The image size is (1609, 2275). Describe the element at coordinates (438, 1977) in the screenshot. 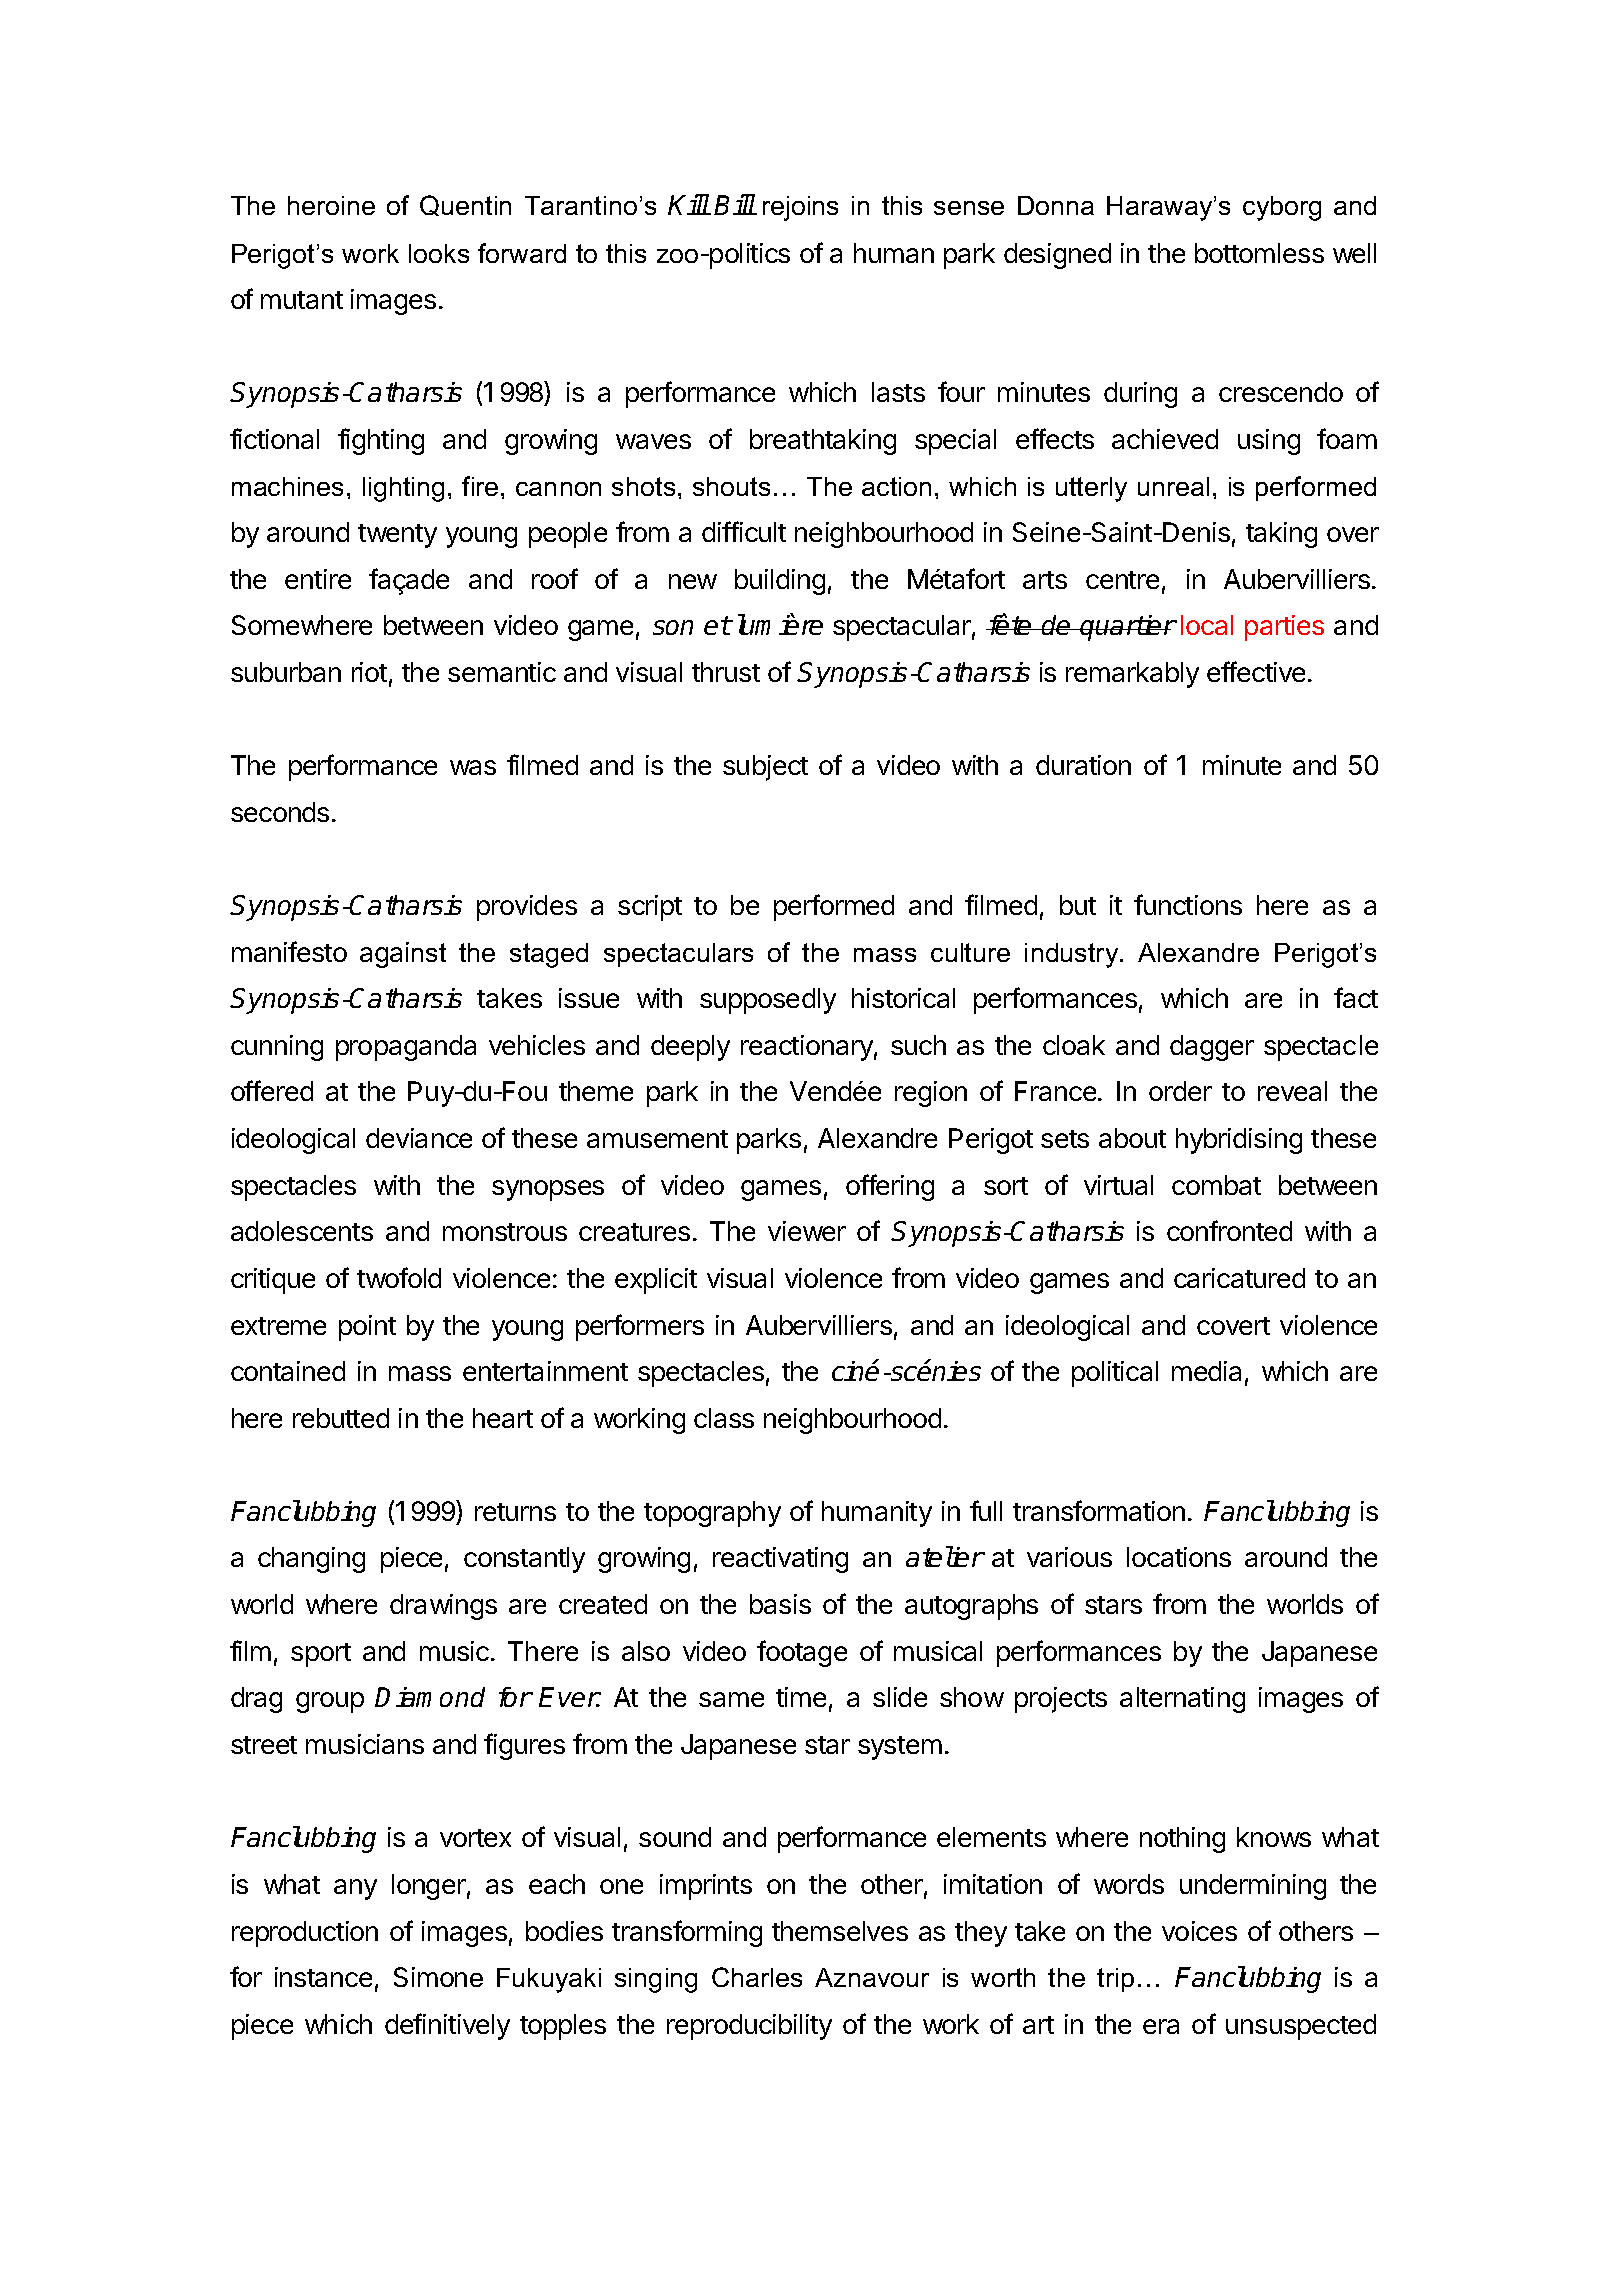

I see `Simone` at that location.
